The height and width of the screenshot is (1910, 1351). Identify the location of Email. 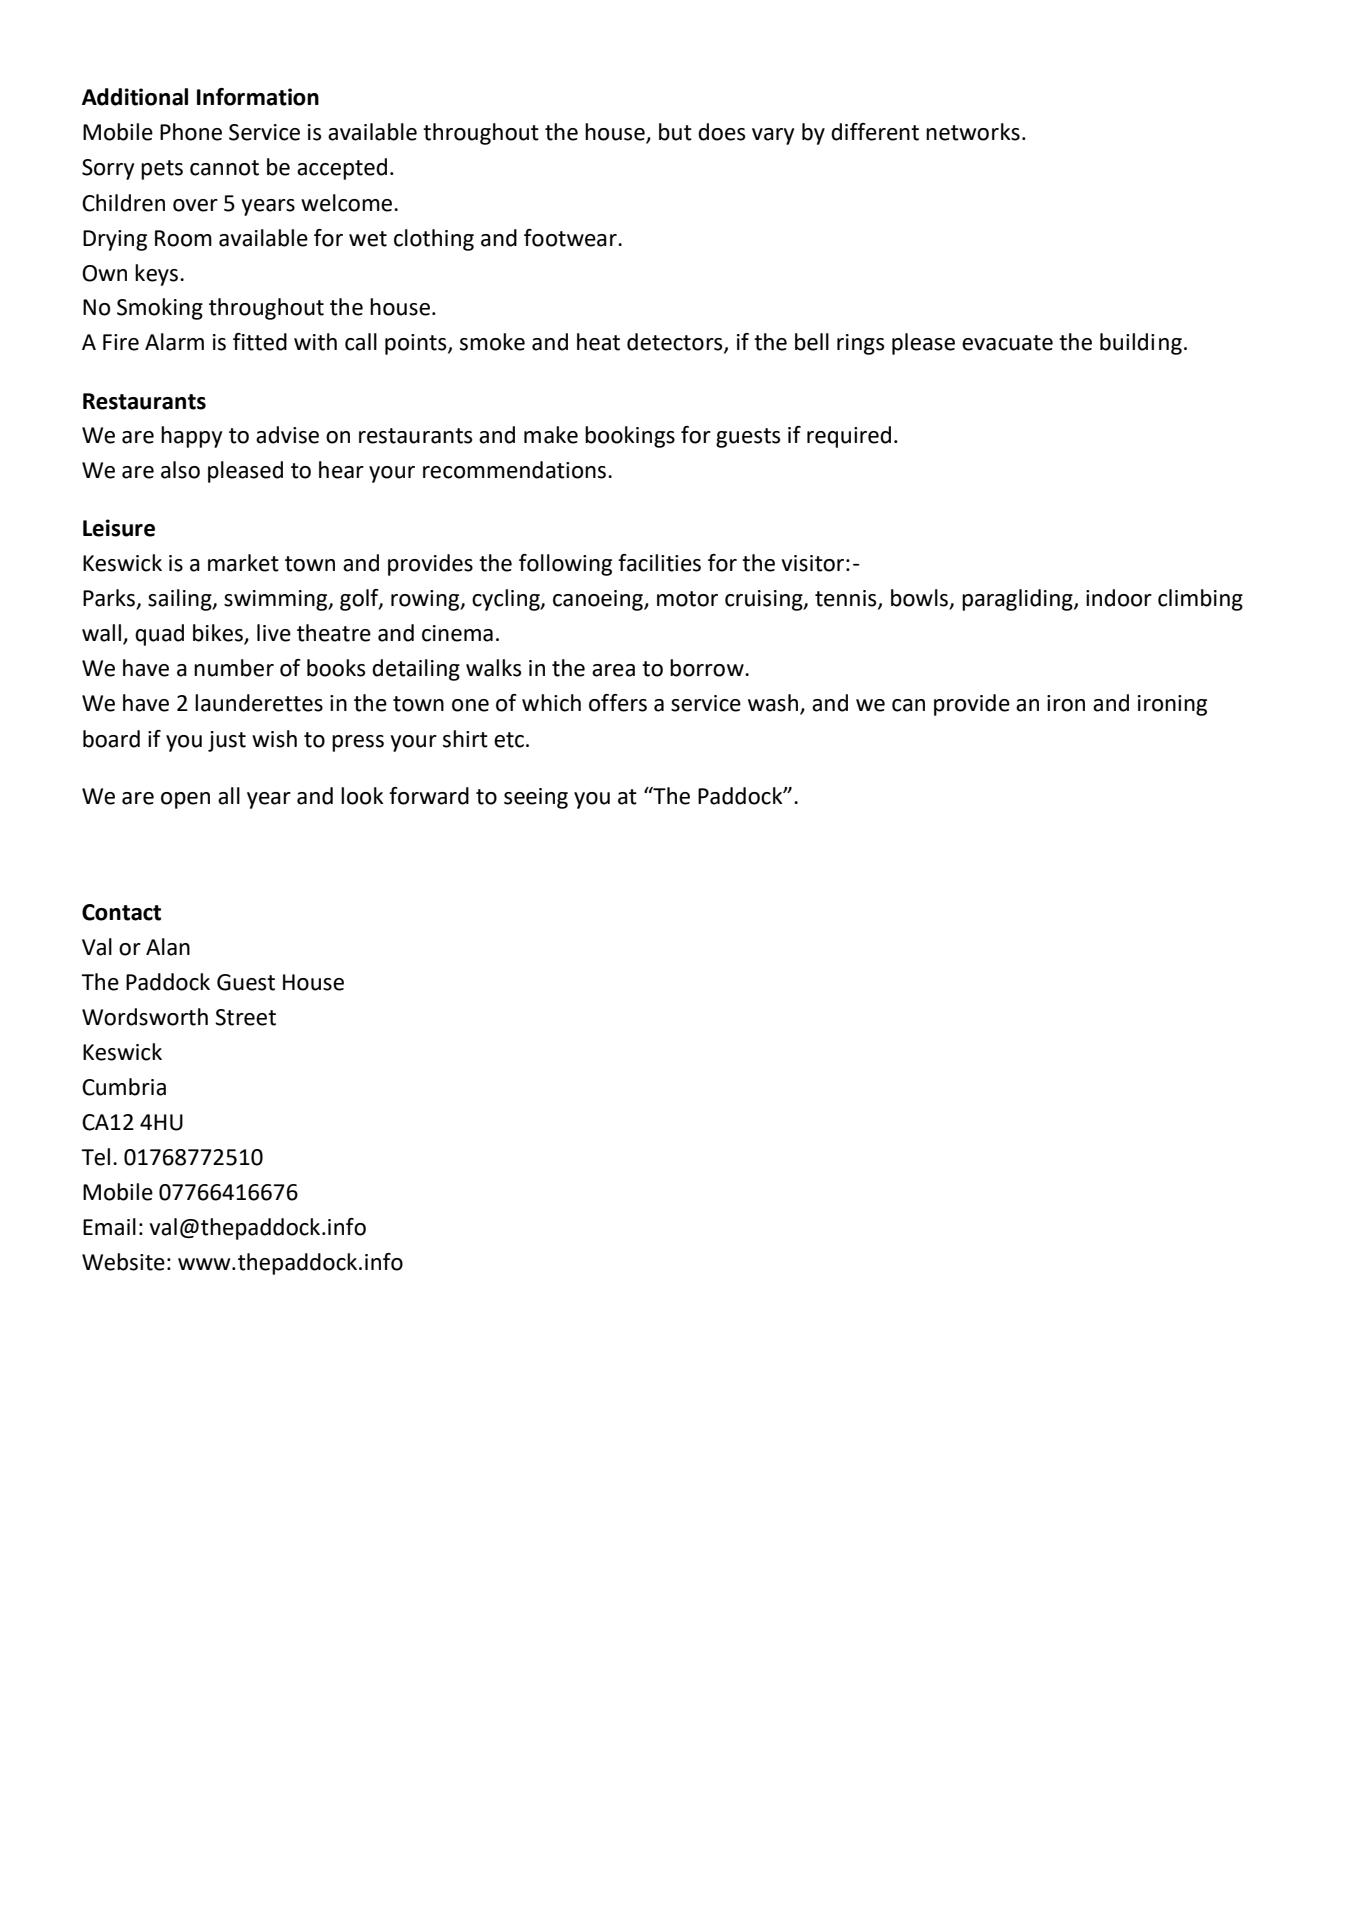
(109, 1227).
